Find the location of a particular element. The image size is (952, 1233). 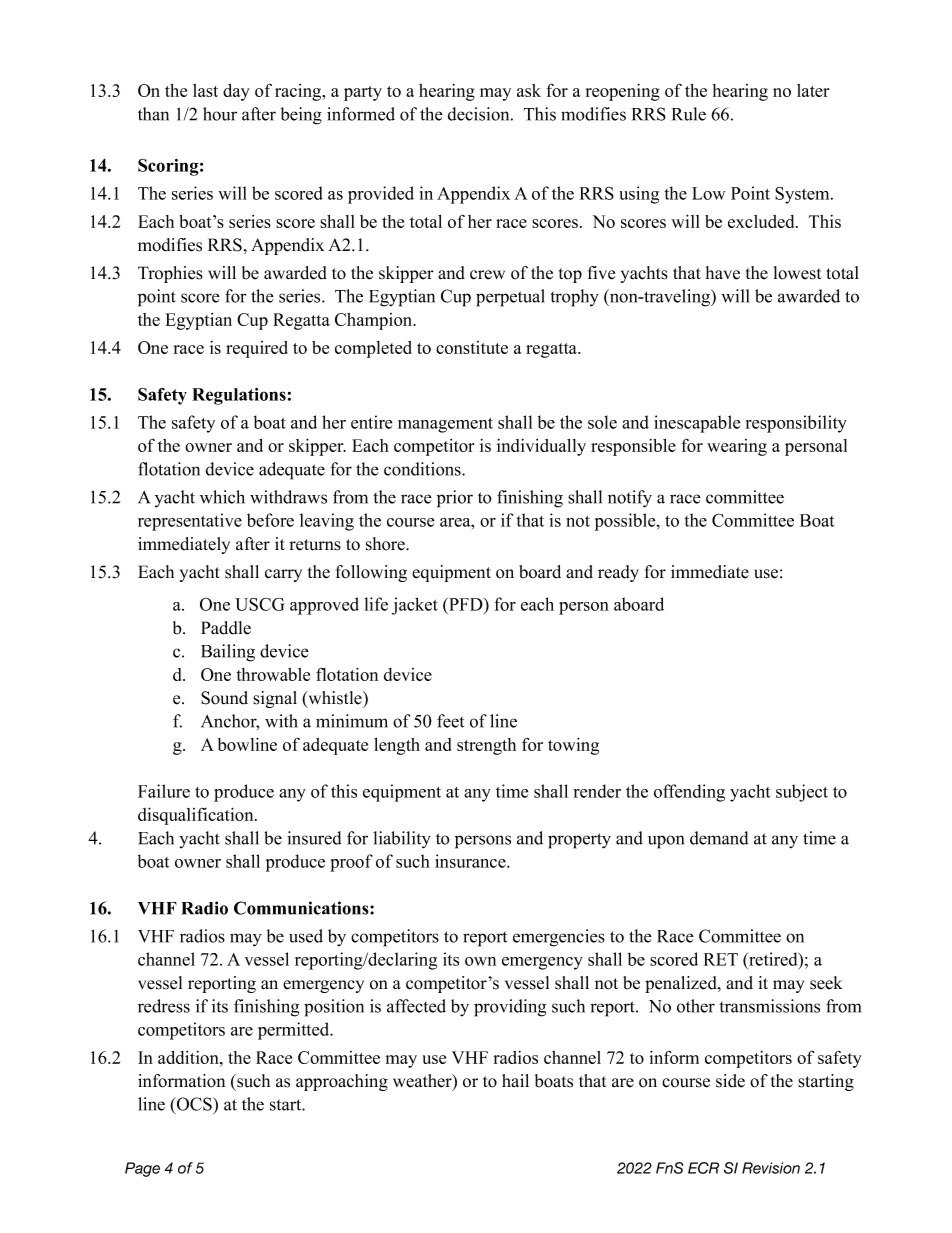

Revision is located at coordinates (771, 1168).
